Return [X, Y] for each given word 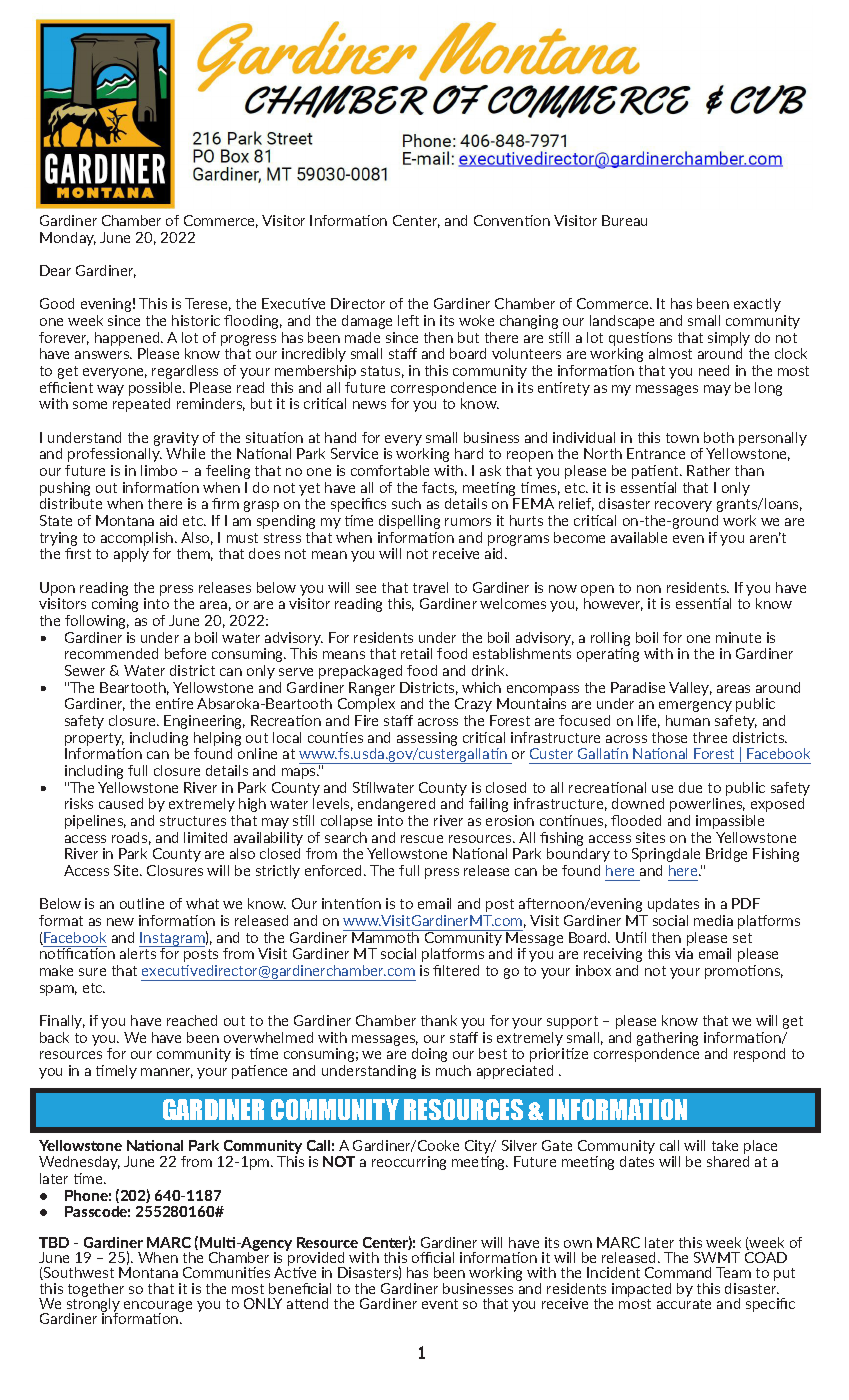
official [433, 1257]
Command [678, 1272]
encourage [158, 1308]
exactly [757, 305]
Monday [68, 239]
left [408, 320]
